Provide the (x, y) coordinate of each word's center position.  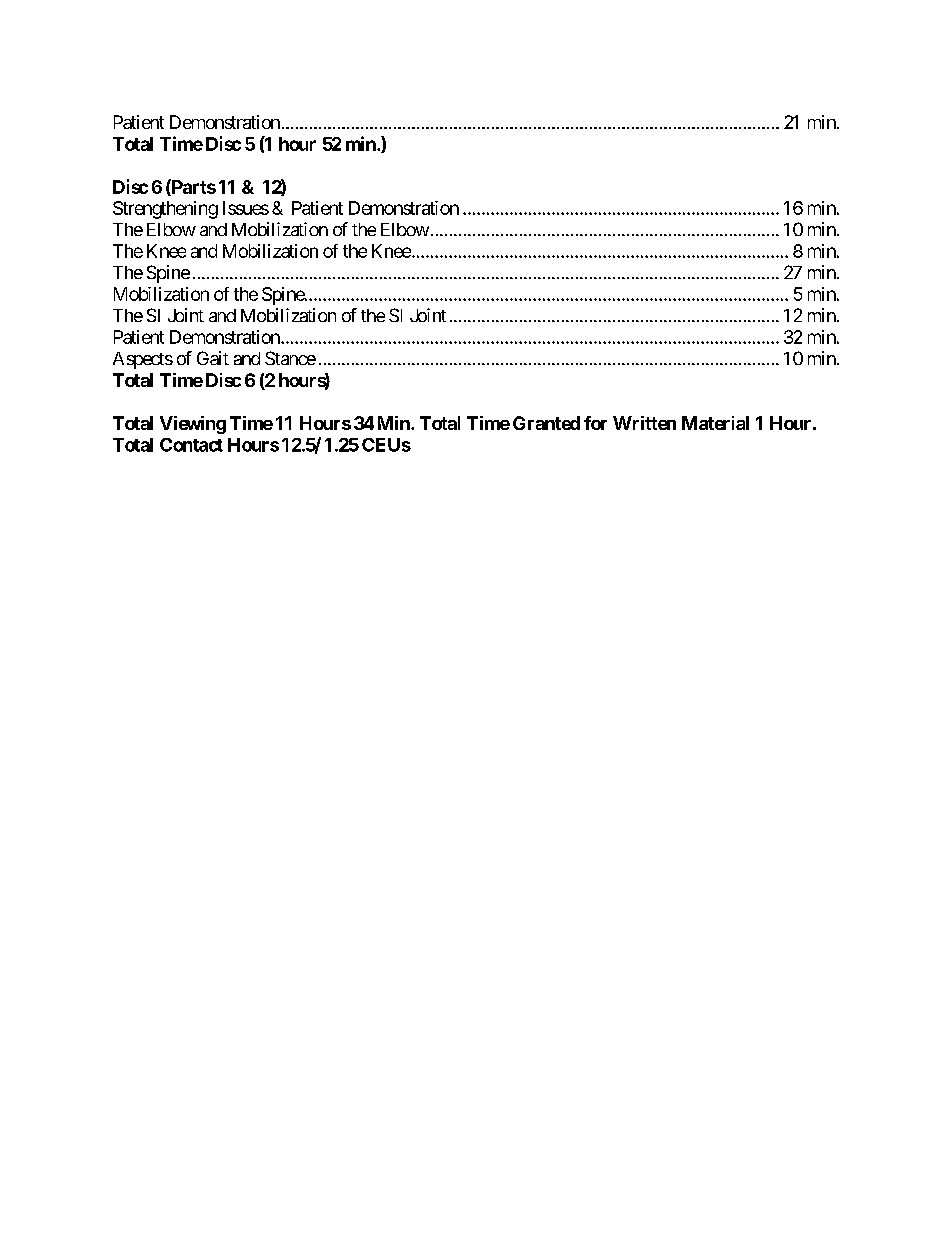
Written (644, 423)
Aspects (143, 360)
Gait (213, 358)
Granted (546, 423)
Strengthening (165, 210)
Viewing (193, 425)
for (595, 423)
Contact (191, 445)
